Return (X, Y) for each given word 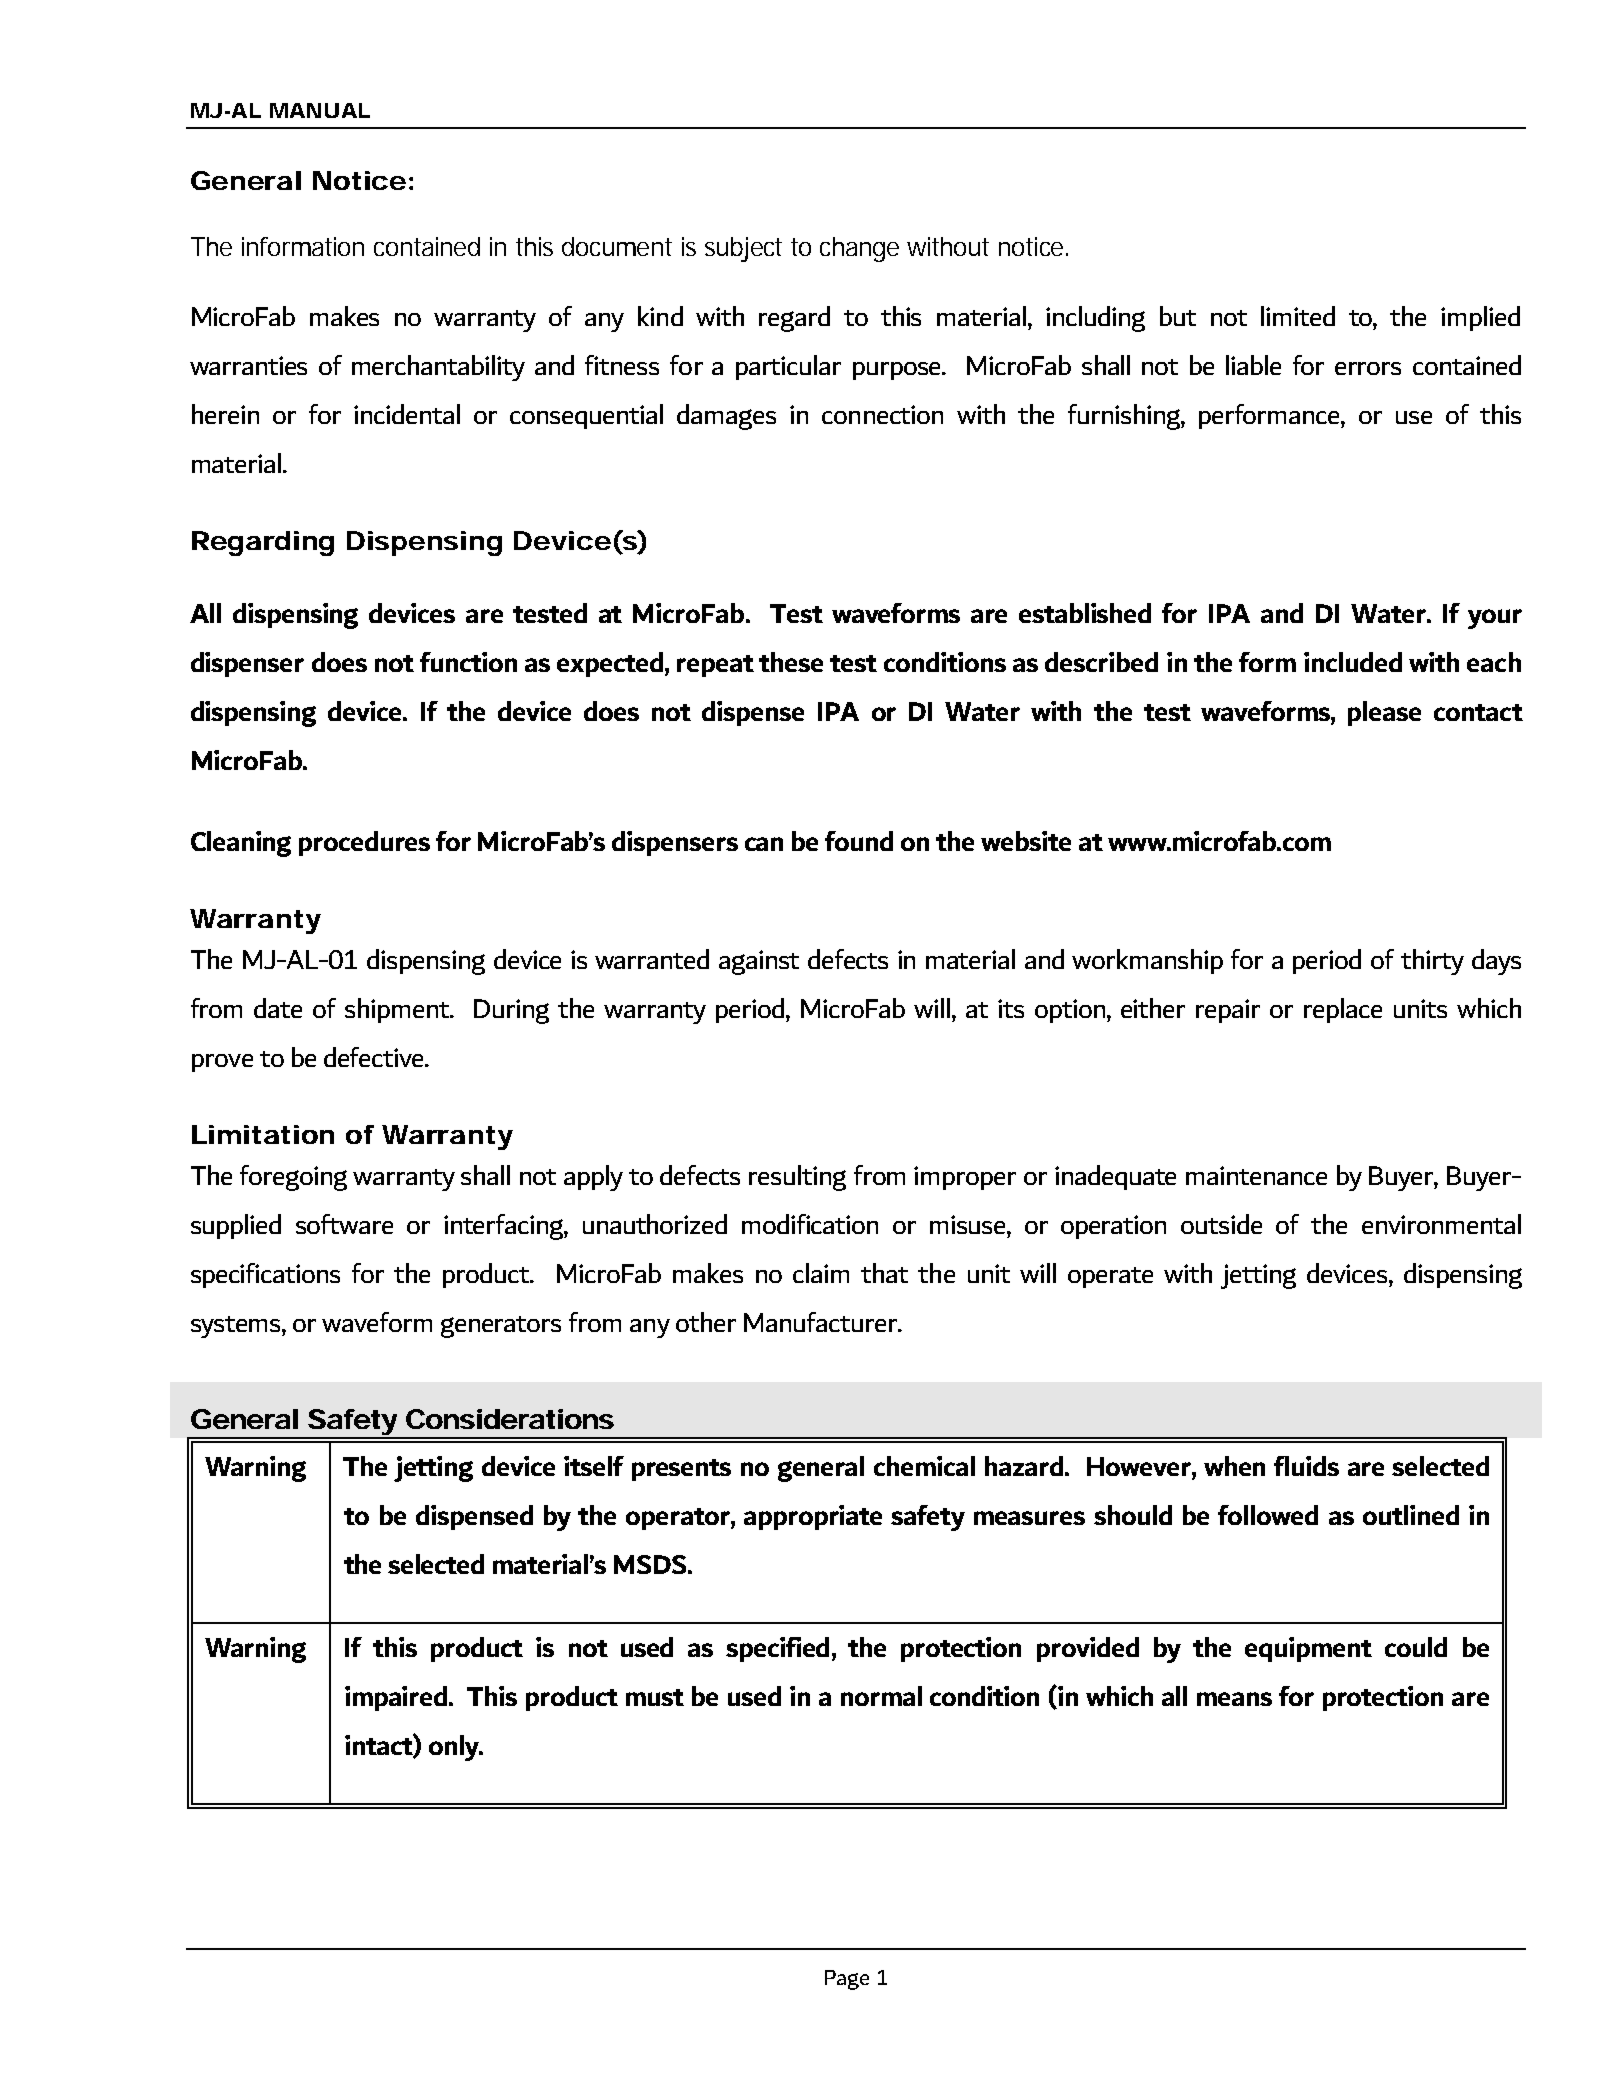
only (455, 1748)
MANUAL (320, 110)
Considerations (510, 1419)
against (759, 962)
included (1353, 662)
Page (847, 1980)
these (791, 662)
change (859, 249)
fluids (1306, 1466)
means (1234, 1699)
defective (375, 1057)
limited (1298, 316)
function (468, 662)
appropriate (813, 1517)
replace (1343, 1010)
